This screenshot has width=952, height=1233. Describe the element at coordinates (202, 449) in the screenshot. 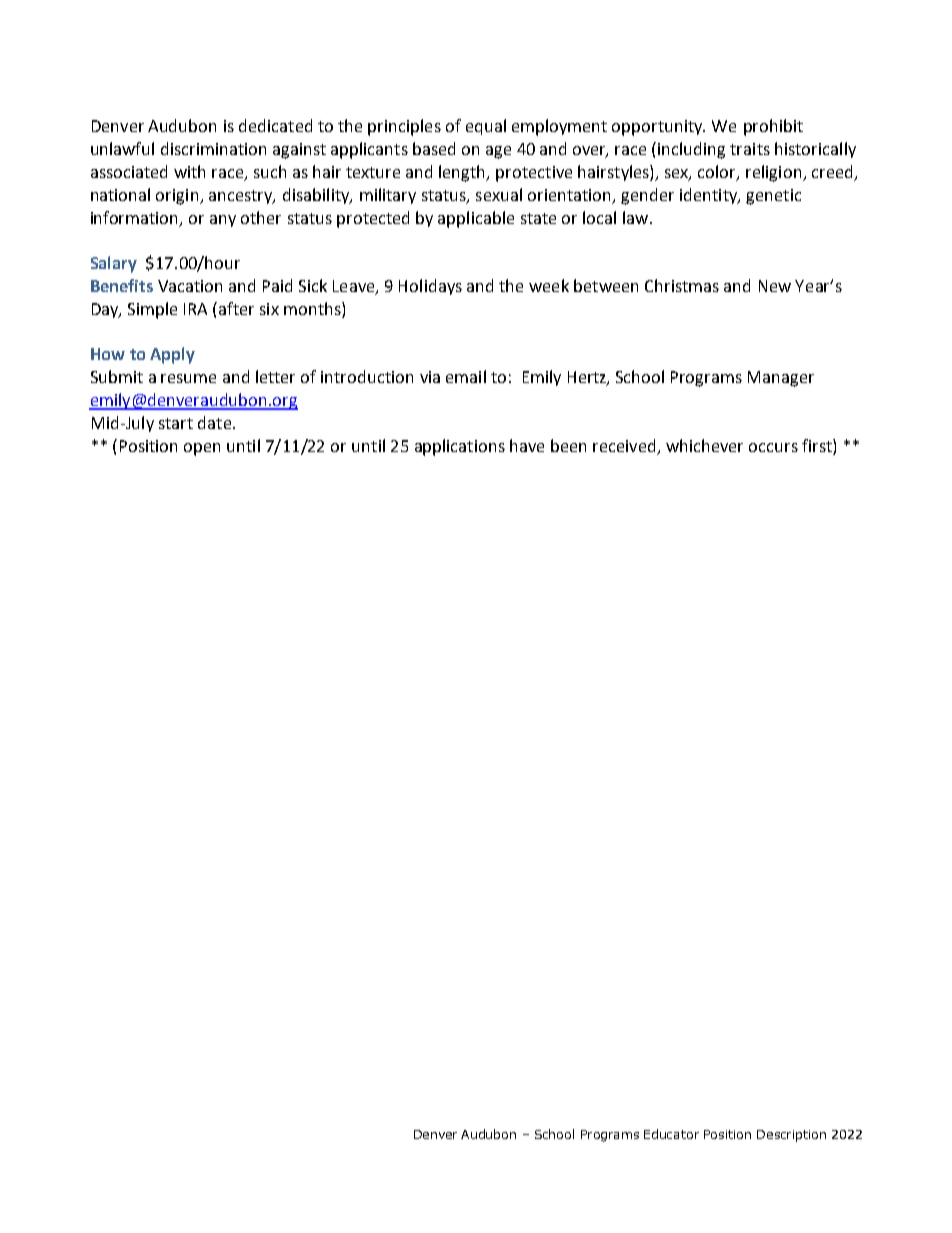

I see `open` at that location.
